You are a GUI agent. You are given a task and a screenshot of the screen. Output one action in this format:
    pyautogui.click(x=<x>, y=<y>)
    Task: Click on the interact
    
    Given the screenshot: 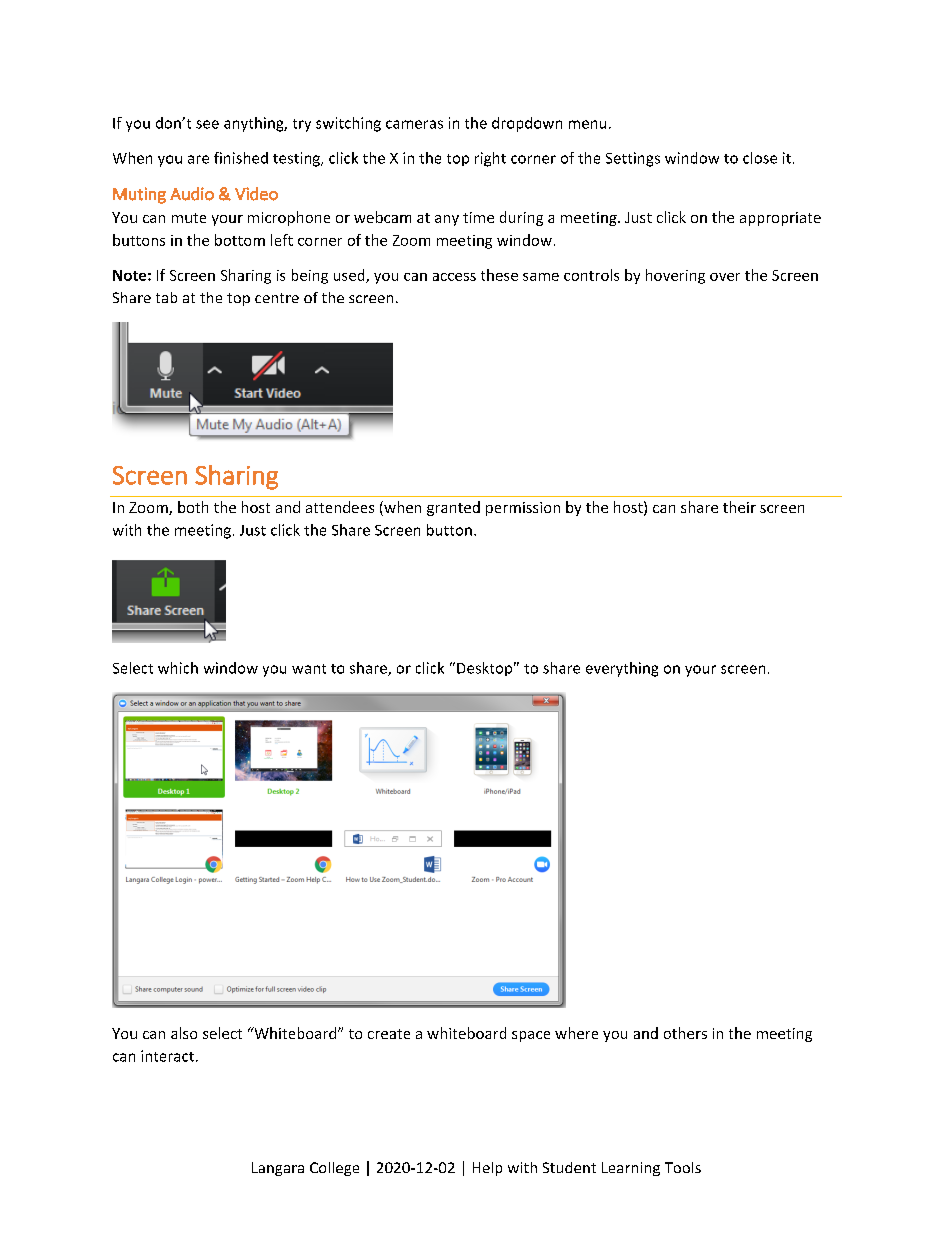 What is the action you would take?
    pyautogui.click(x=167, y=1056)
